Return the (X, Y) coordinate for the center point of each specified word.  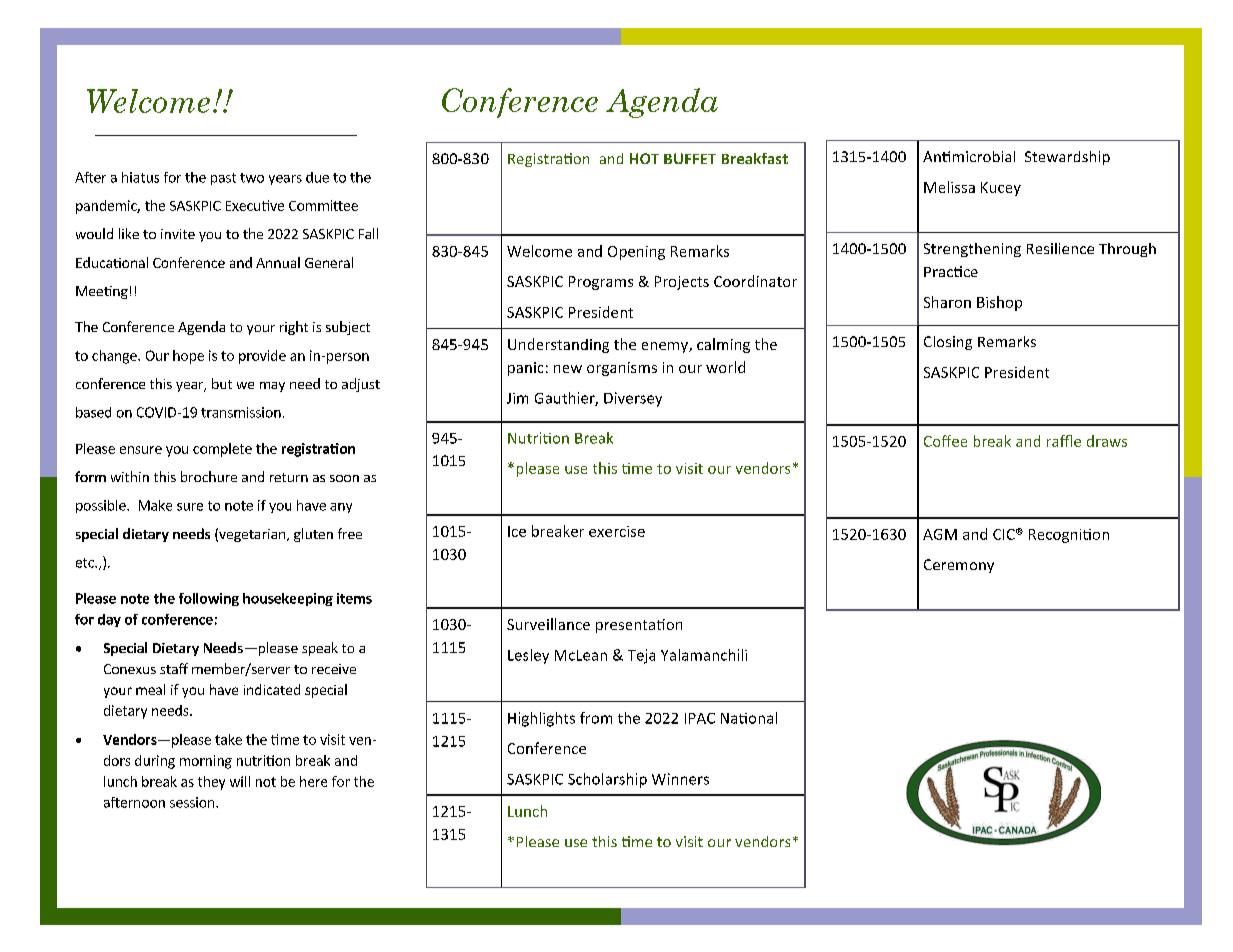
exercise (617, 531)
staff (174, 668)
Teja (641, 656)
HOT (644, 158)
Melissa (949, 187)
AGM (940, 534)
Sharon (947, 302)
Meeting (102, 292)
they (211, 783)
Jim (517, 398)
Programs (601, 283)
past (223, 179)
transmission (241, 412)
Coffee (945, 441)
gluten (313, 535)
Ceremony (959, 566)
